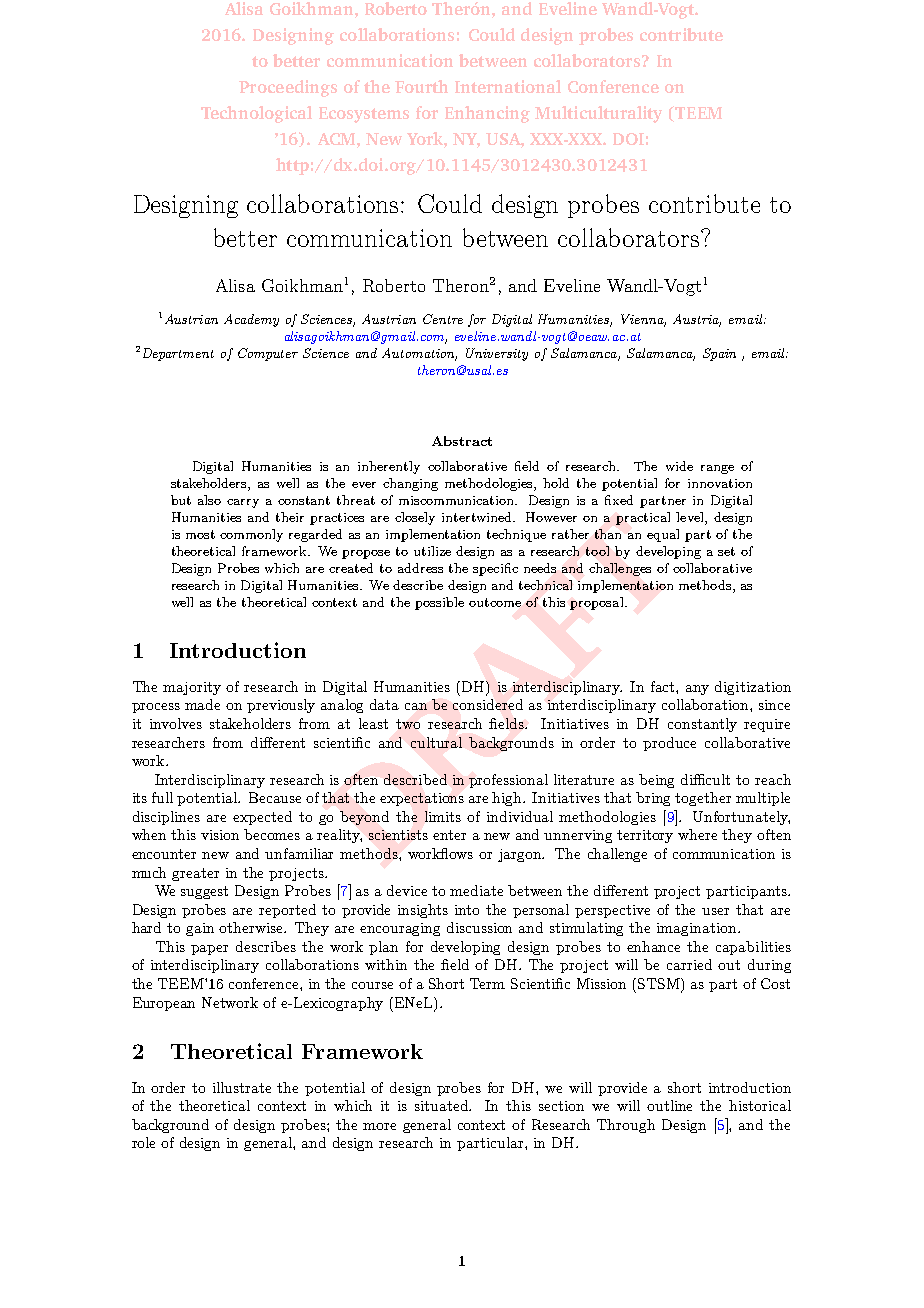  I want to click on Academy, so click(251, 320).
